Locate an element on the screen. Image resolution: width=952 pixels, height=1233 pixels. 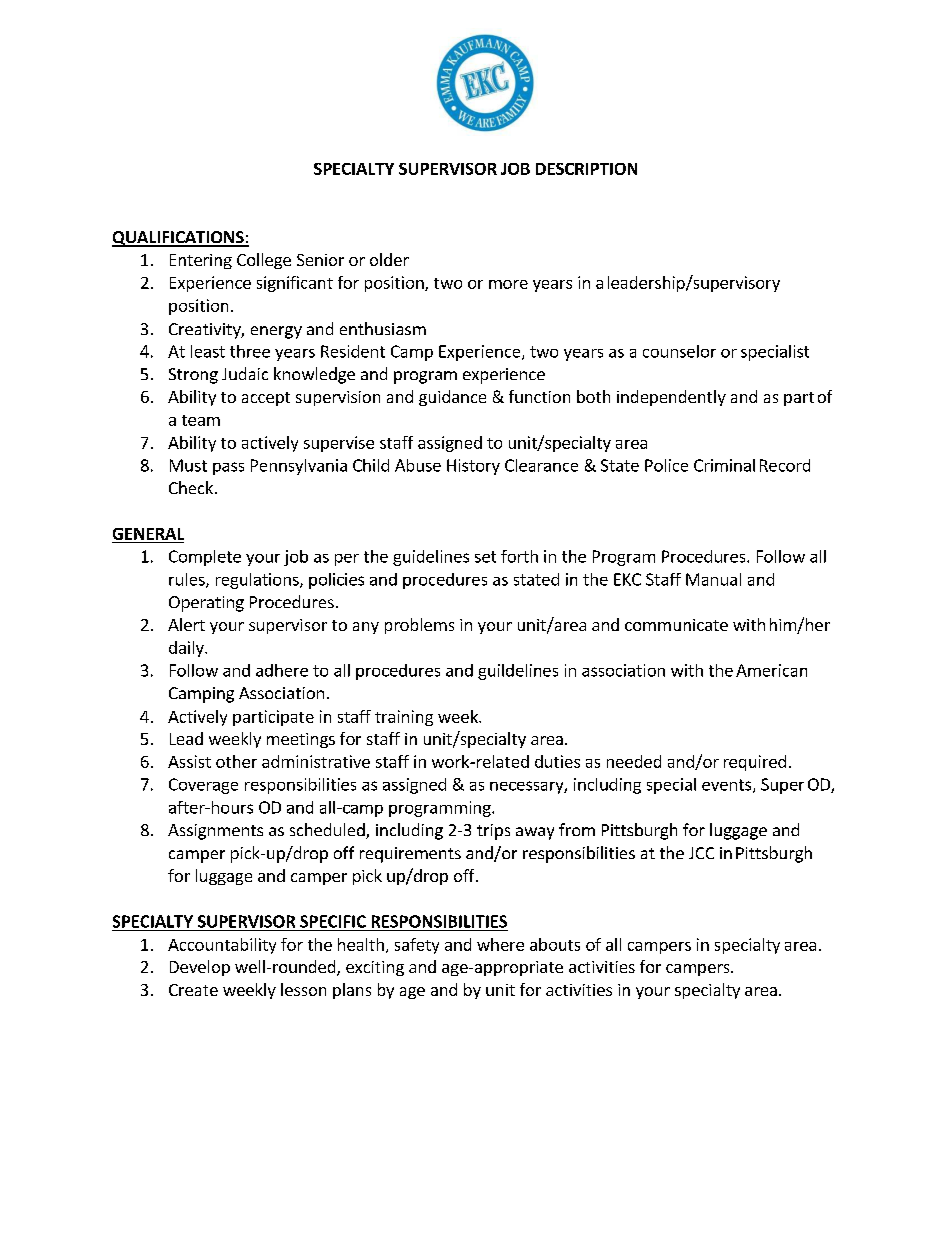
participate is located at coordinates (273, 718).
